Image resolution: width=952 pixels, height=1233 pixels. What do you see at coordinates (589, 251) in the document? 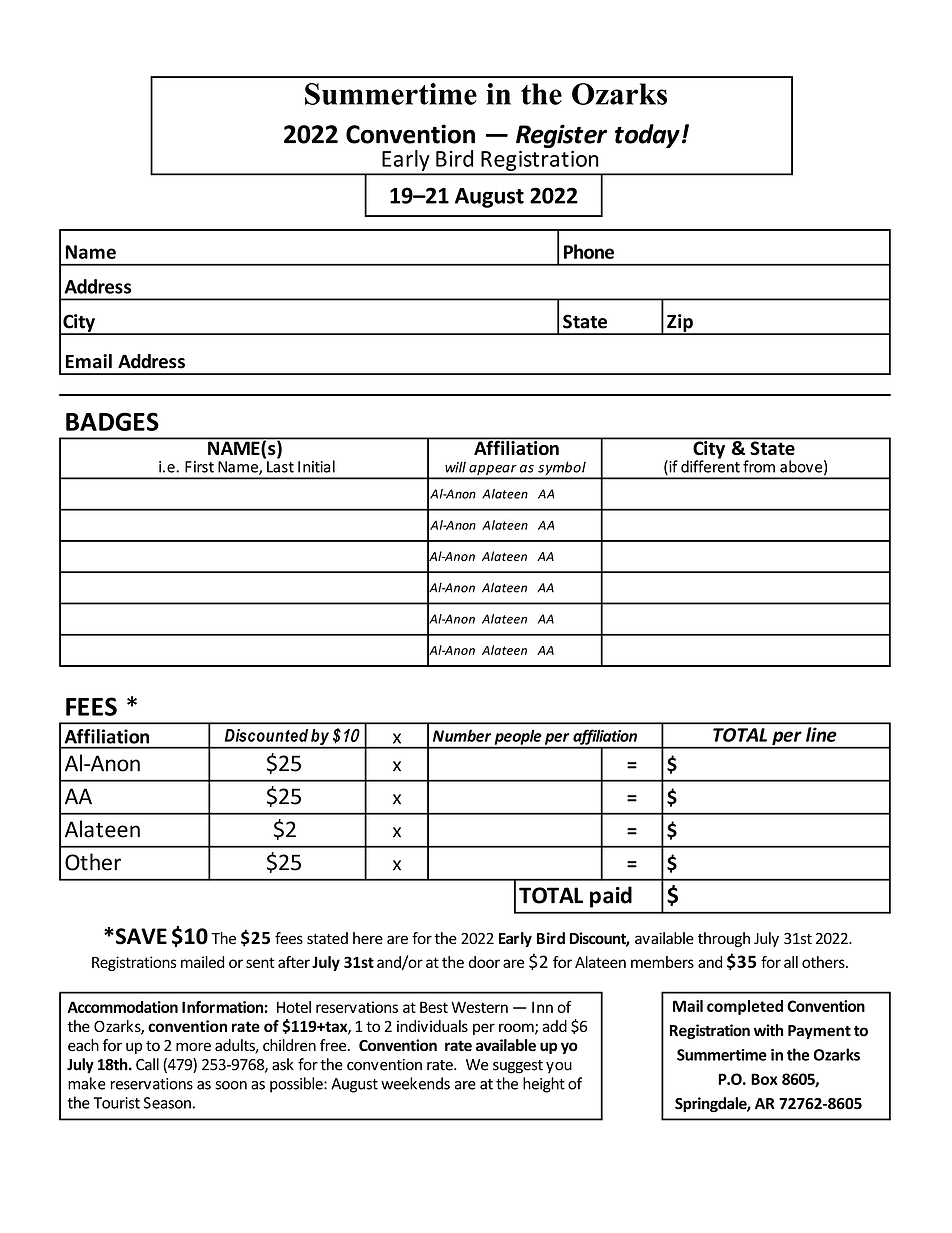
I see `Phone` at bounding box center [589, 251].
